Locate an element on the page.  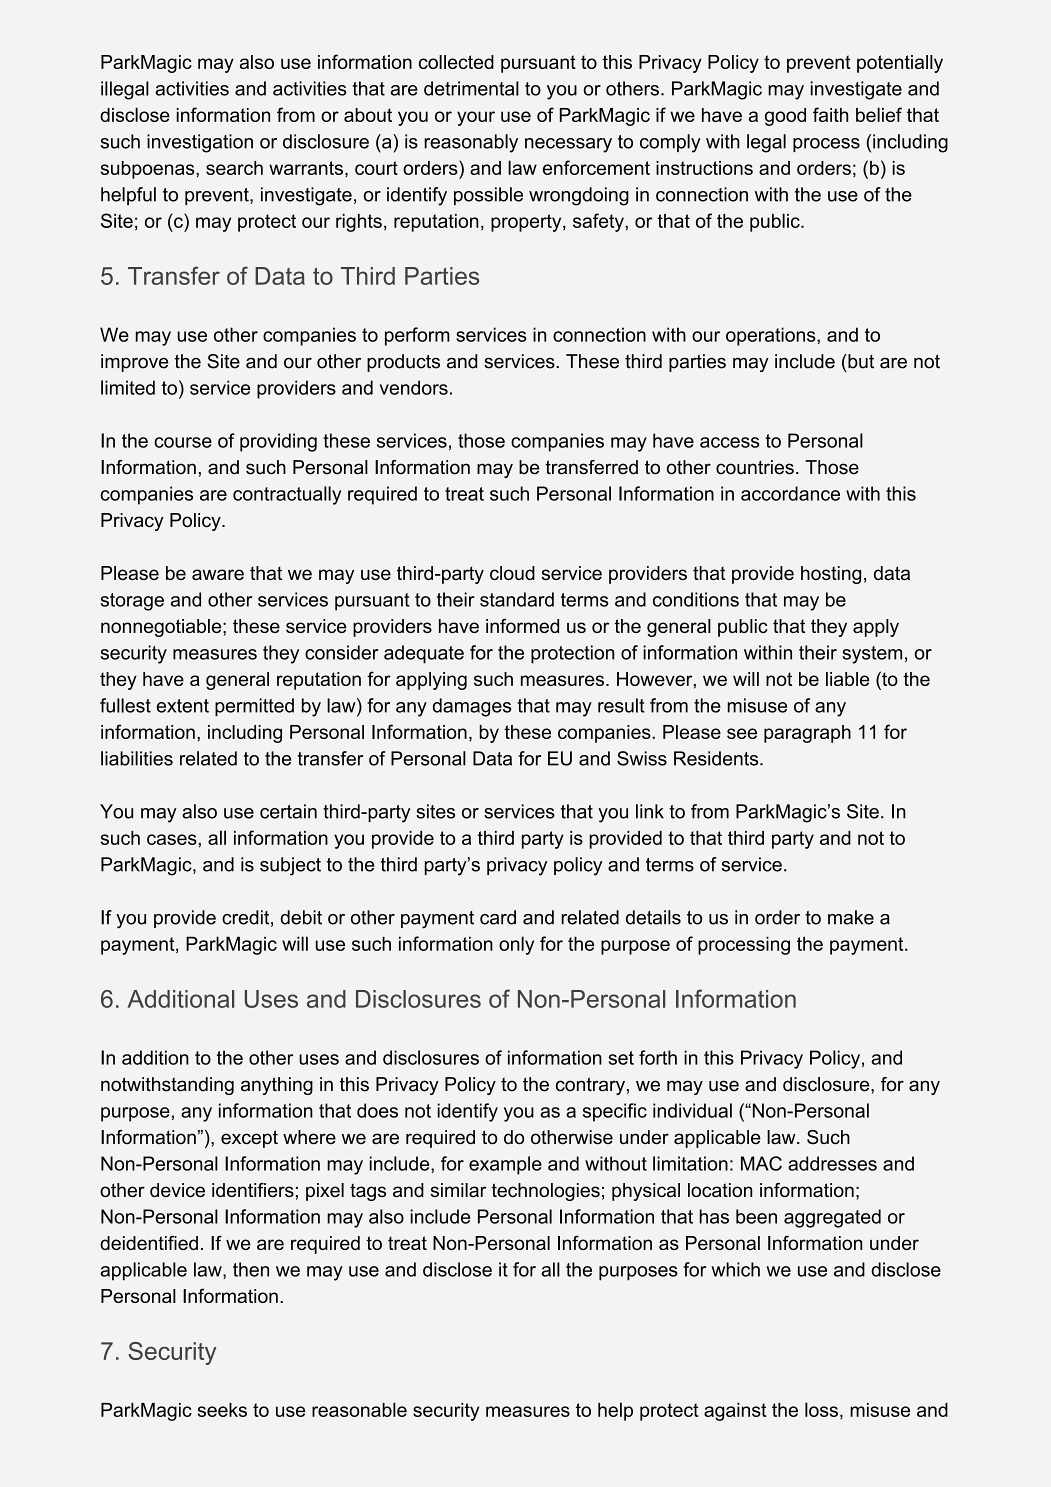
damages is located at coordinates (472, 707).
